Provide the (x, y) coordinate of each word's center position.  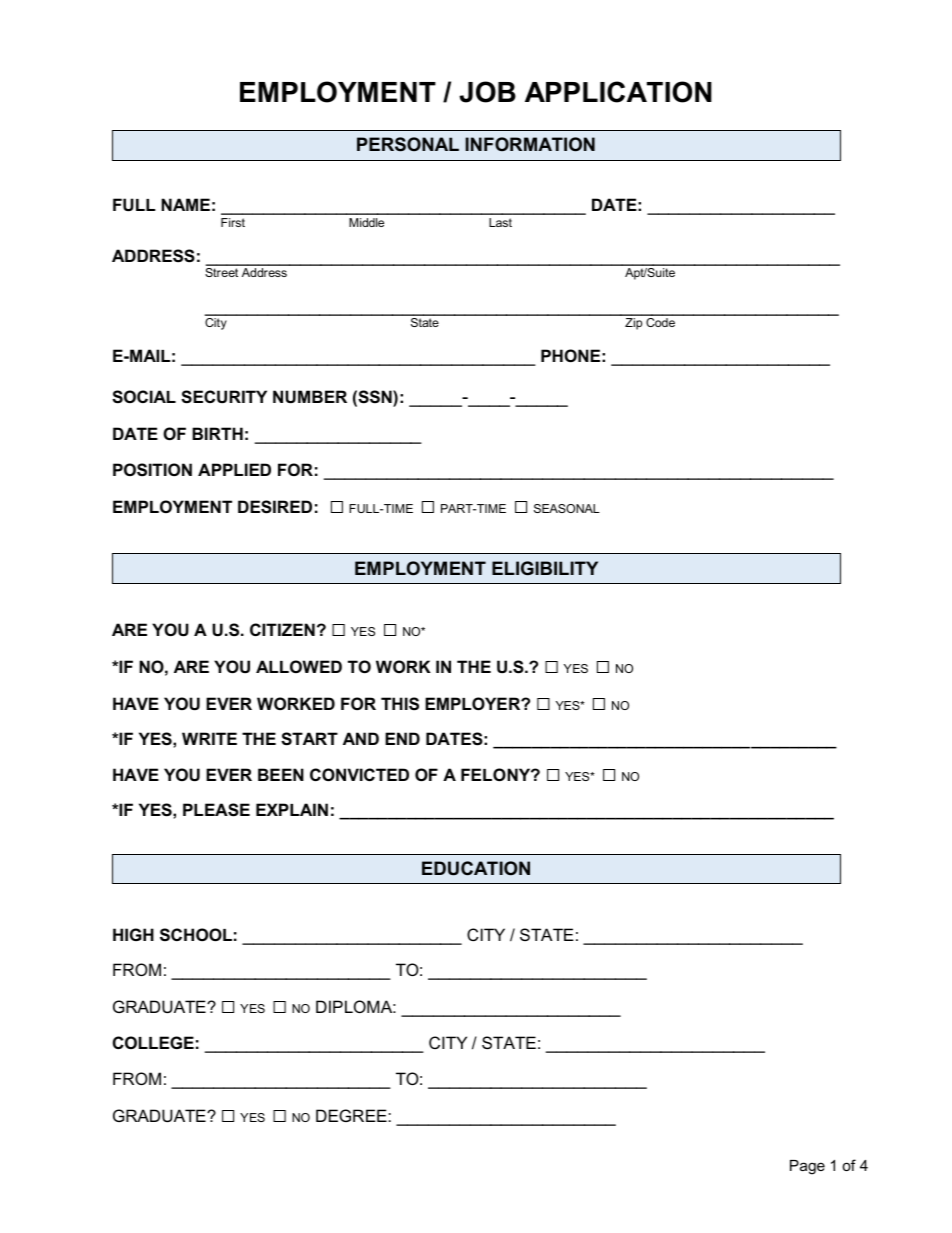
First (233, 222)
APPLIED (234, 469)
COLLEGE (153, 1042)
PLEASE (216, 810)
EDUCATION (476, 868)
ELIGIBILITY (545, 568)
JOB (487, 92)
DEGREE (352, 1115)
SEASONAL (567, 508)
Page (807, 1167)
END (402, 738)
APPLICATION (618, 92)
